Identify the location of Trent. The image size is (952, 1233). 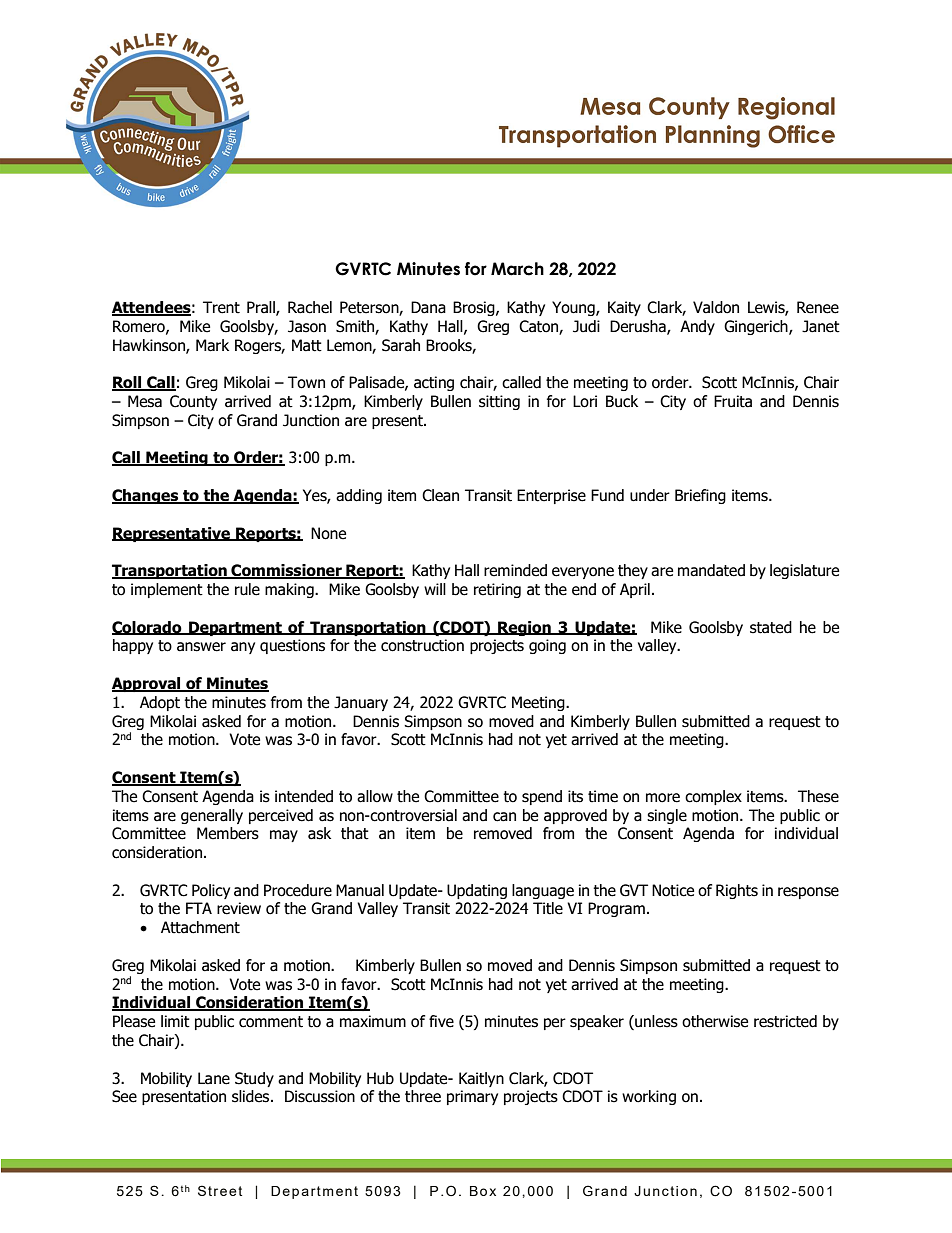
(221, 307).
